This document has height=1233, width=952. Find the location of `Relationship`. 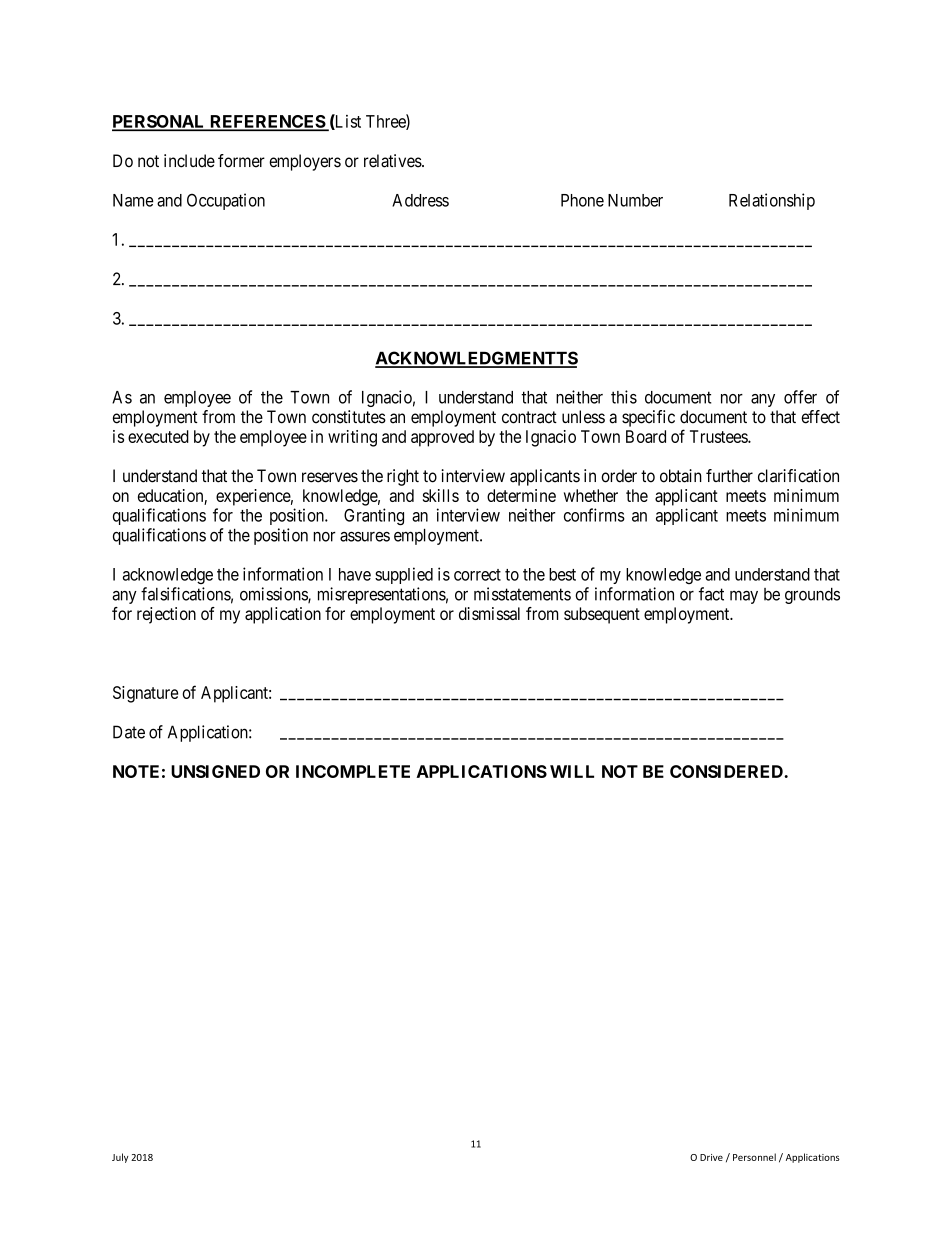

Relationship is located at coordinates (772, 201).
